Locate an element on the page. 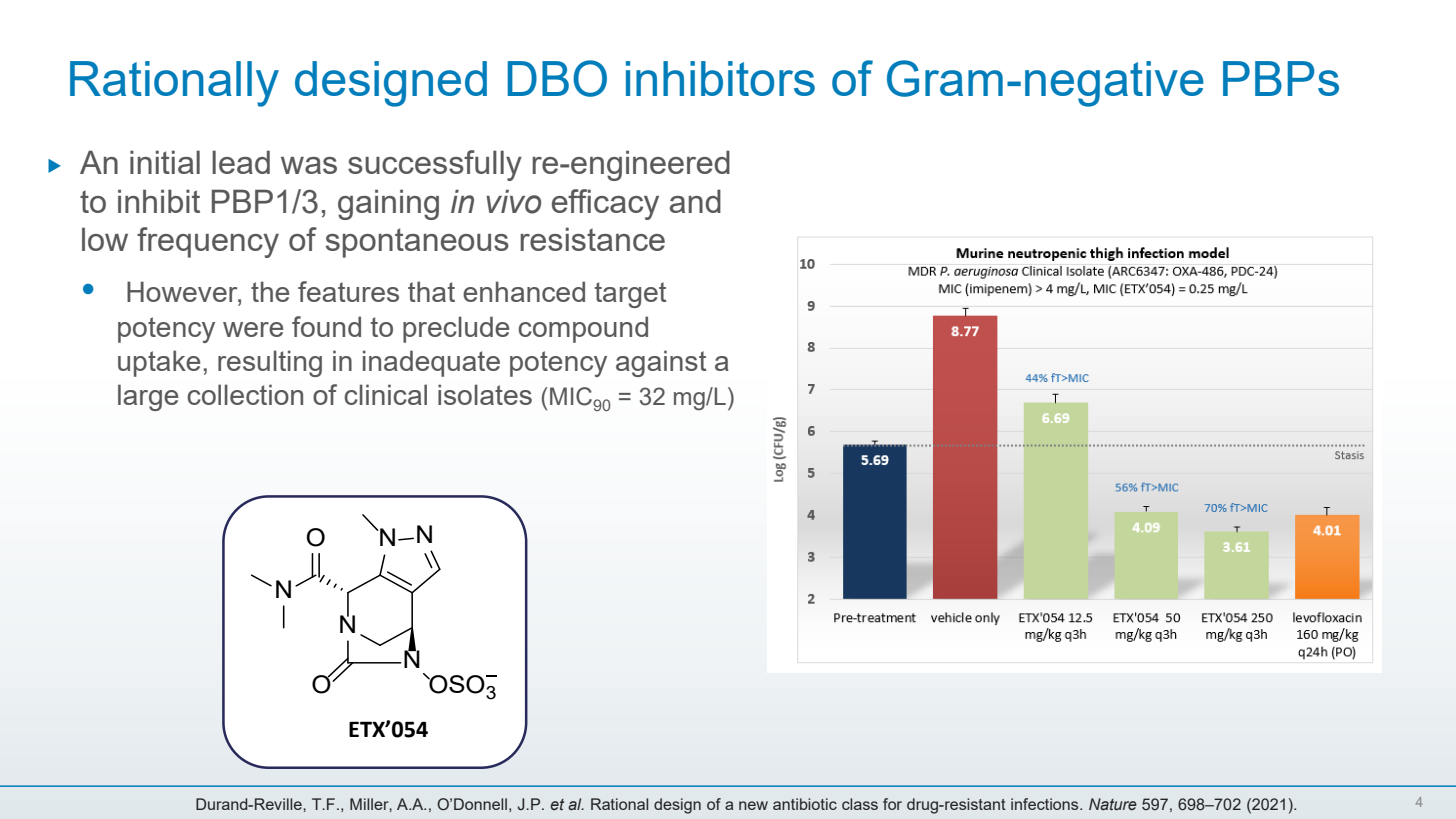 The image size is (1456, 819). target is located at coordinates (631, 295).
